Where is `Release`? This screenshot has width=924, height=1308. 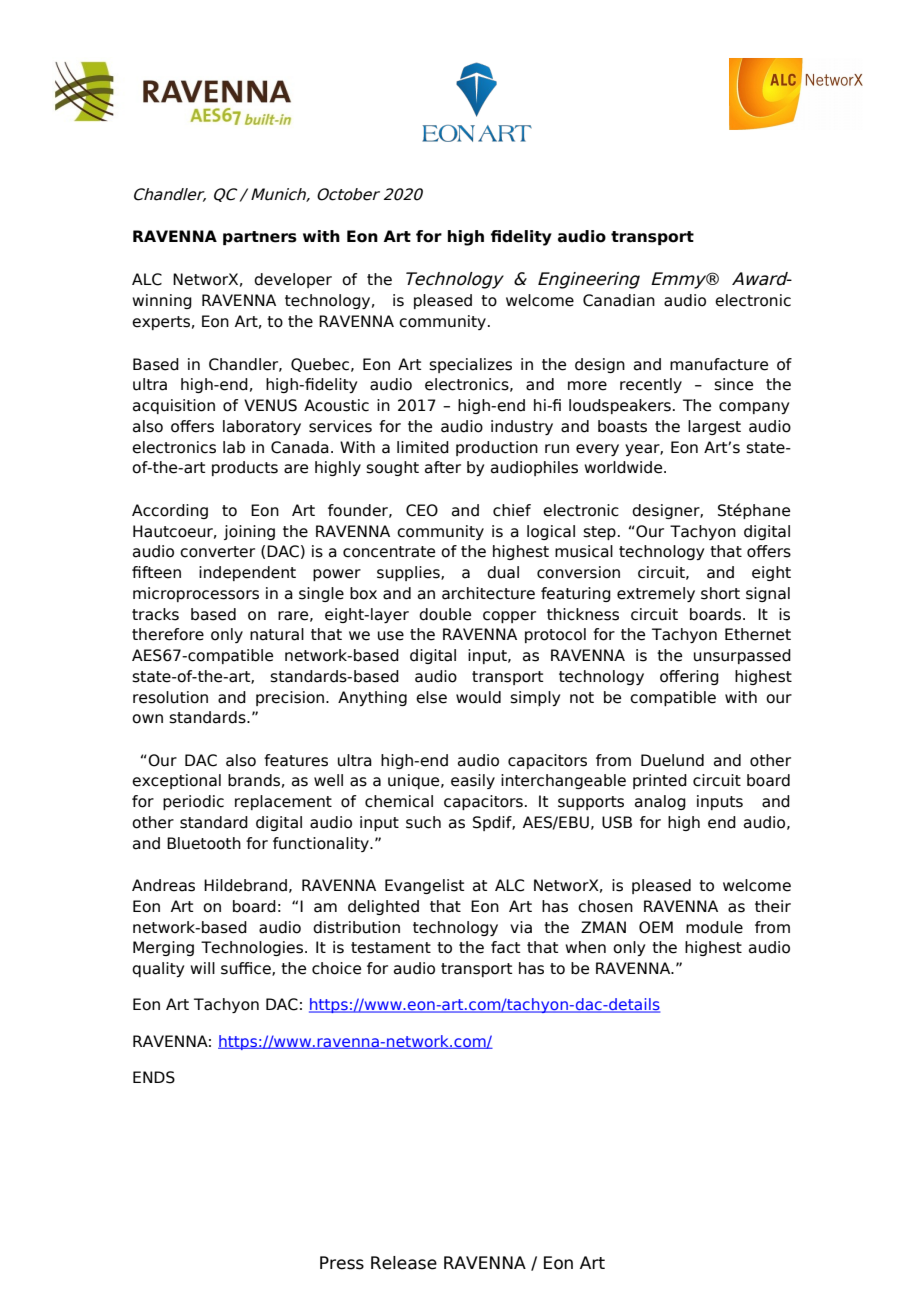
Release is located at coordinates (404, 1263).
